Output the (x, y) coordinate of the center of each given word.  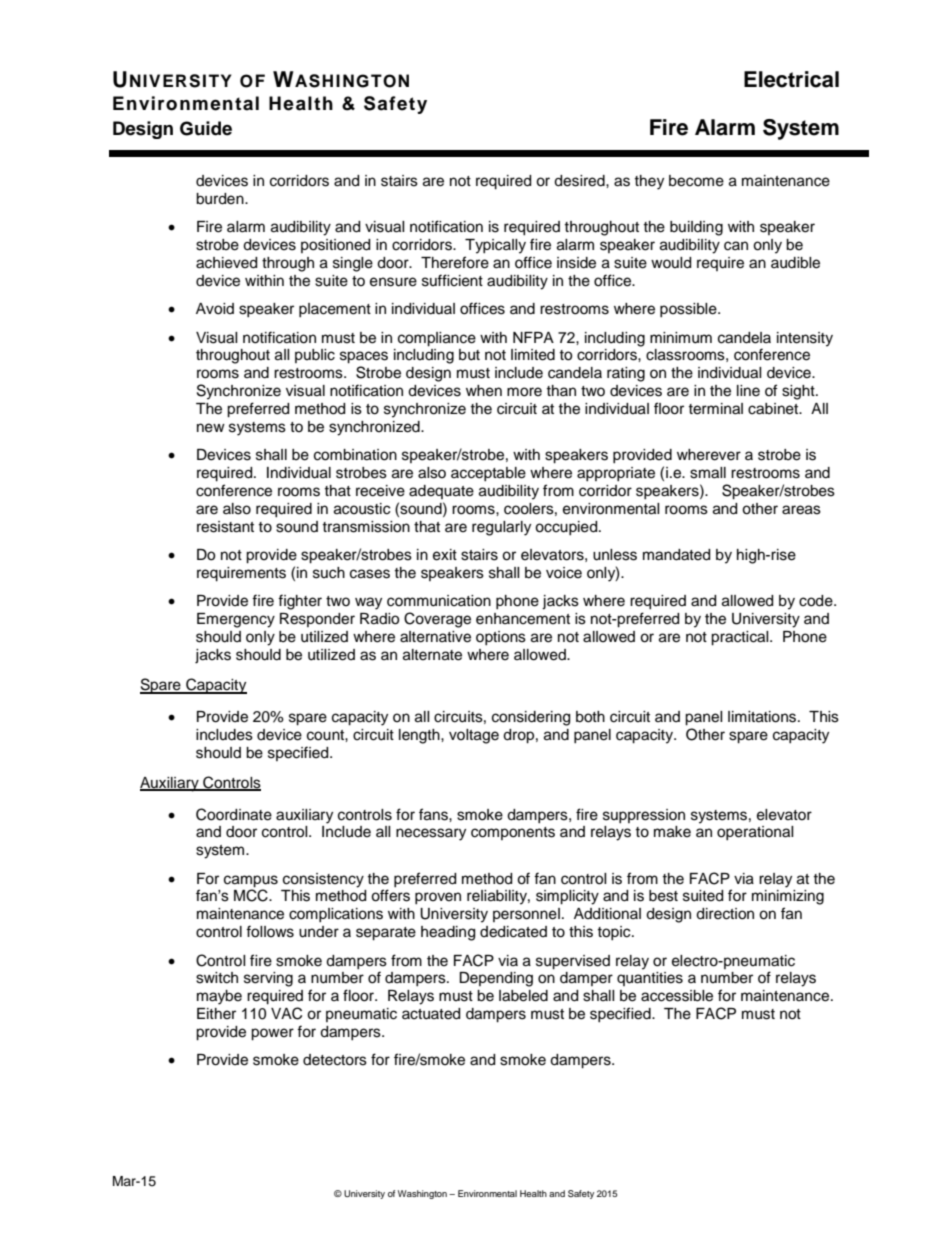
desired (580, 181)
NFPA (533, 337)
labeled (523, 996)
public (315, 356)
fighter (300, 602)
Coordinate (234, 814)
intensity (805, 339)
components (513, 833)
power (272, 1034)
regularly (501, 528)
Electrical (791, 79)
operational (755, 833)
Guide (206, 128)
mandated (676, 555)
